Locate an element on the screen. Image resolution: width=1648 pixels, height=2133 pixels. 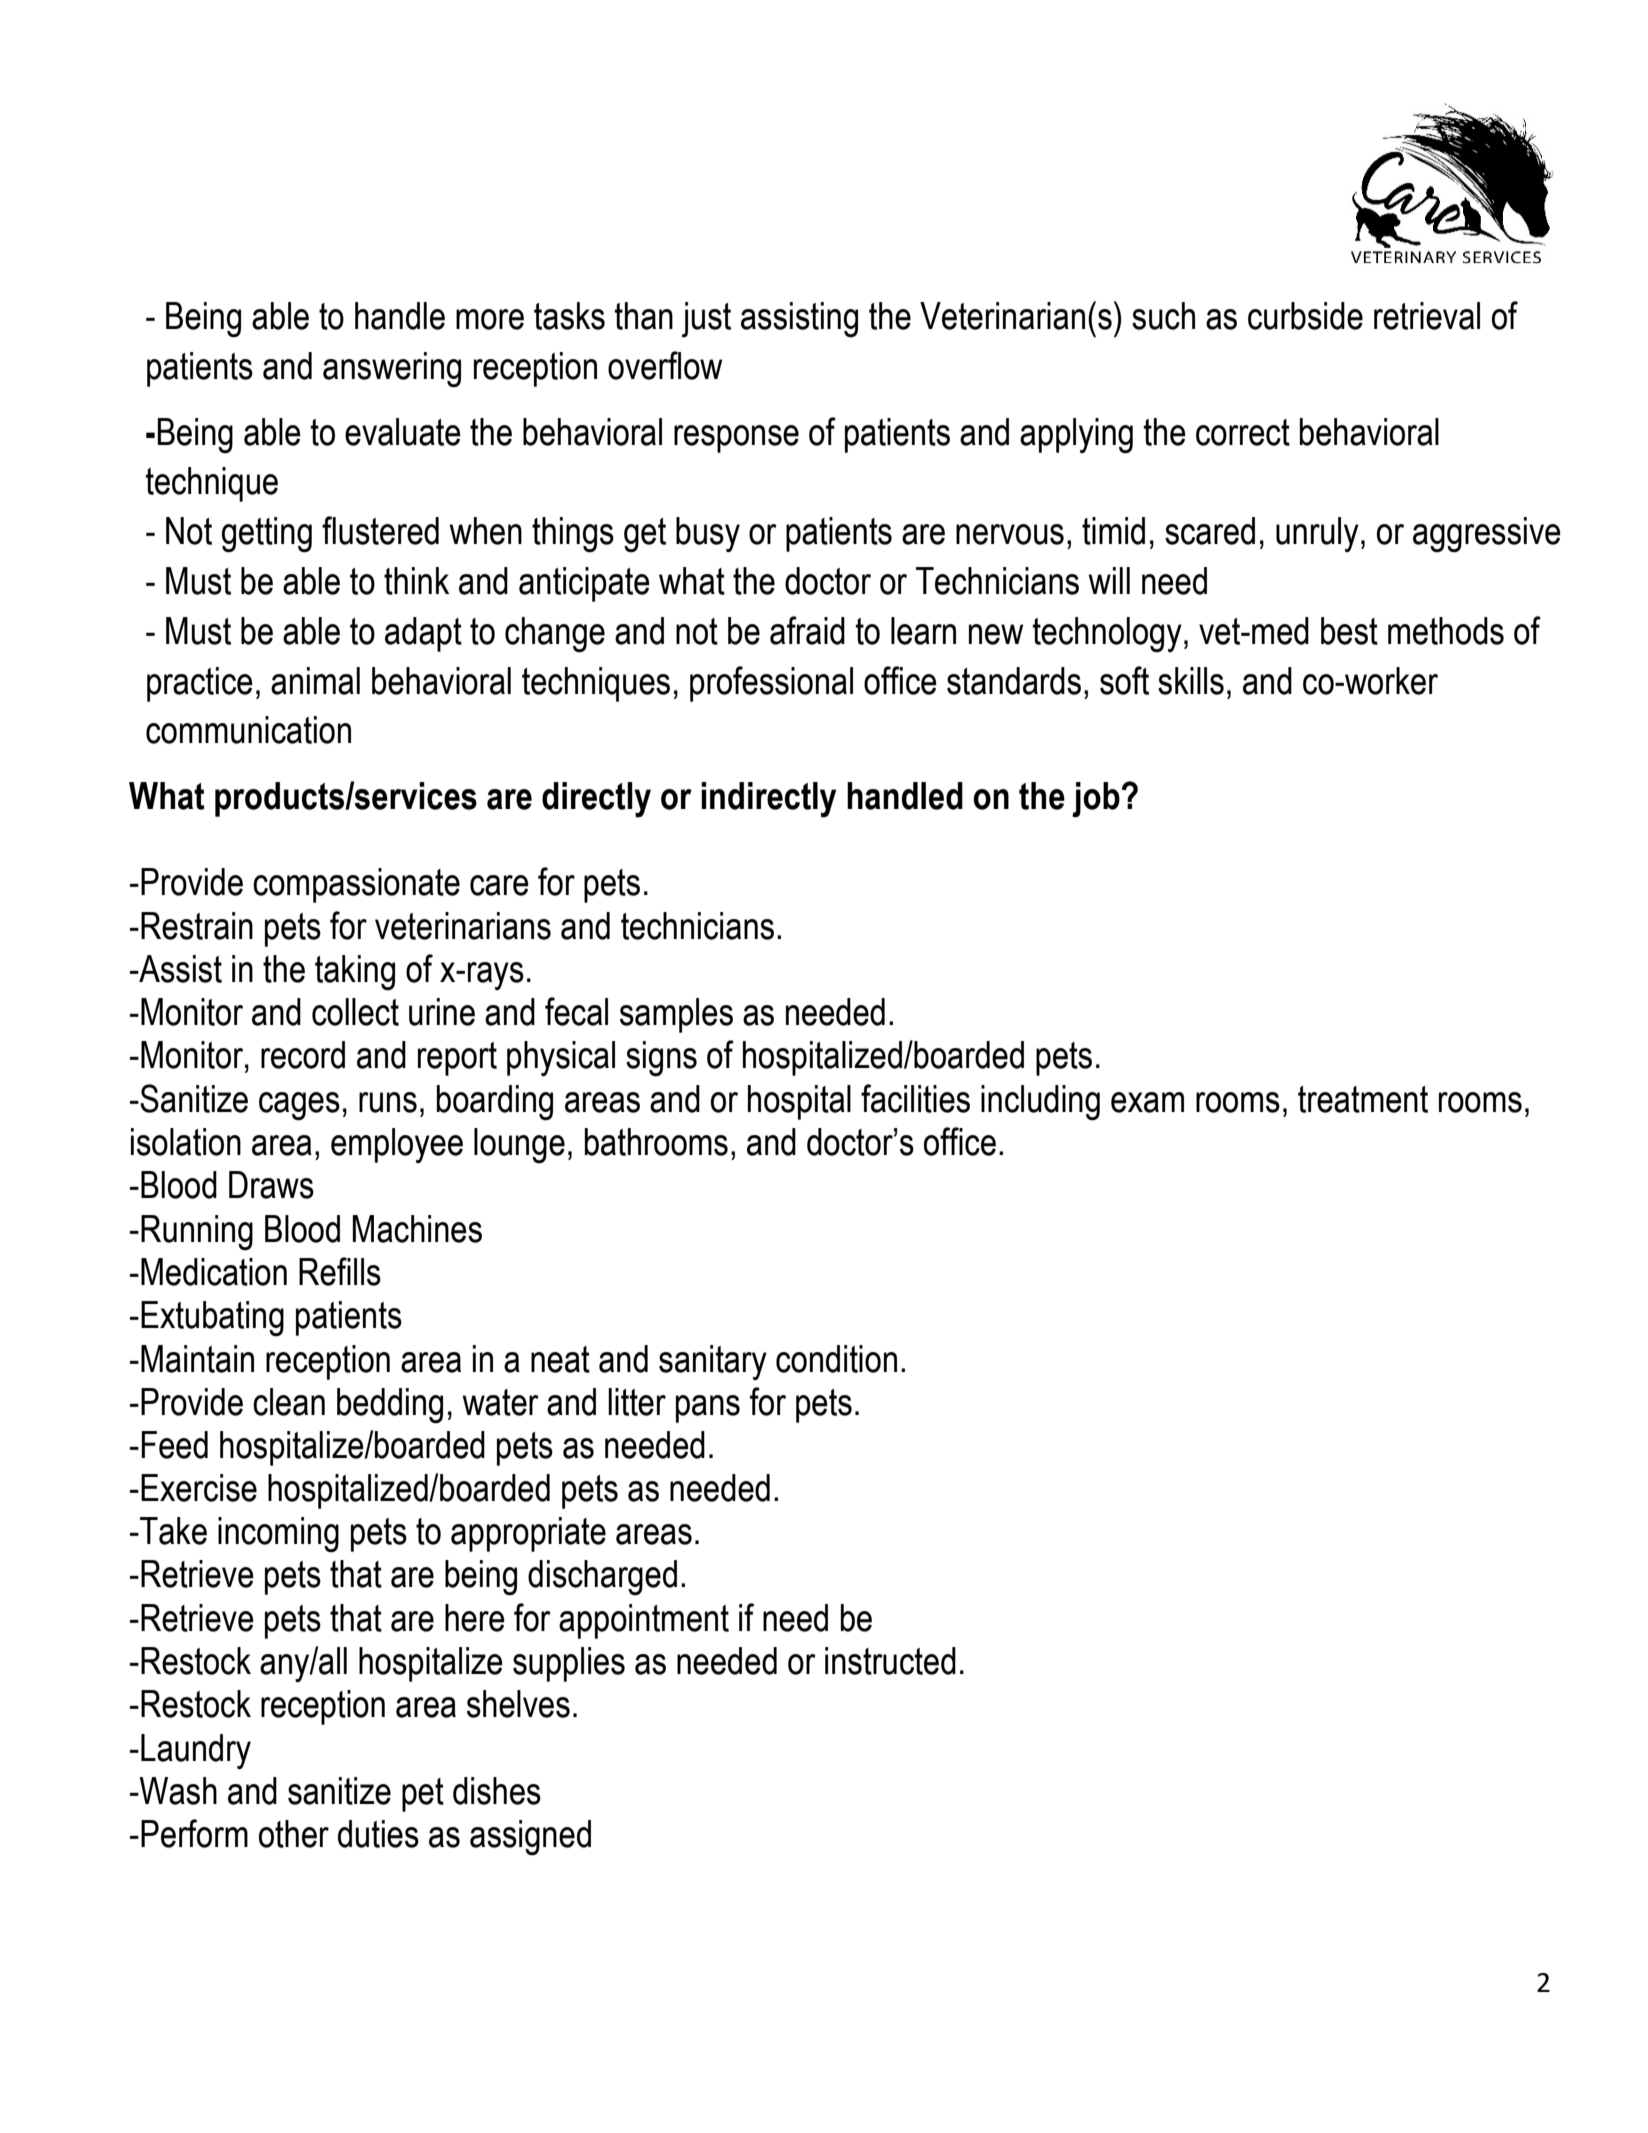
pans is located at coordinates (708, 1409).
